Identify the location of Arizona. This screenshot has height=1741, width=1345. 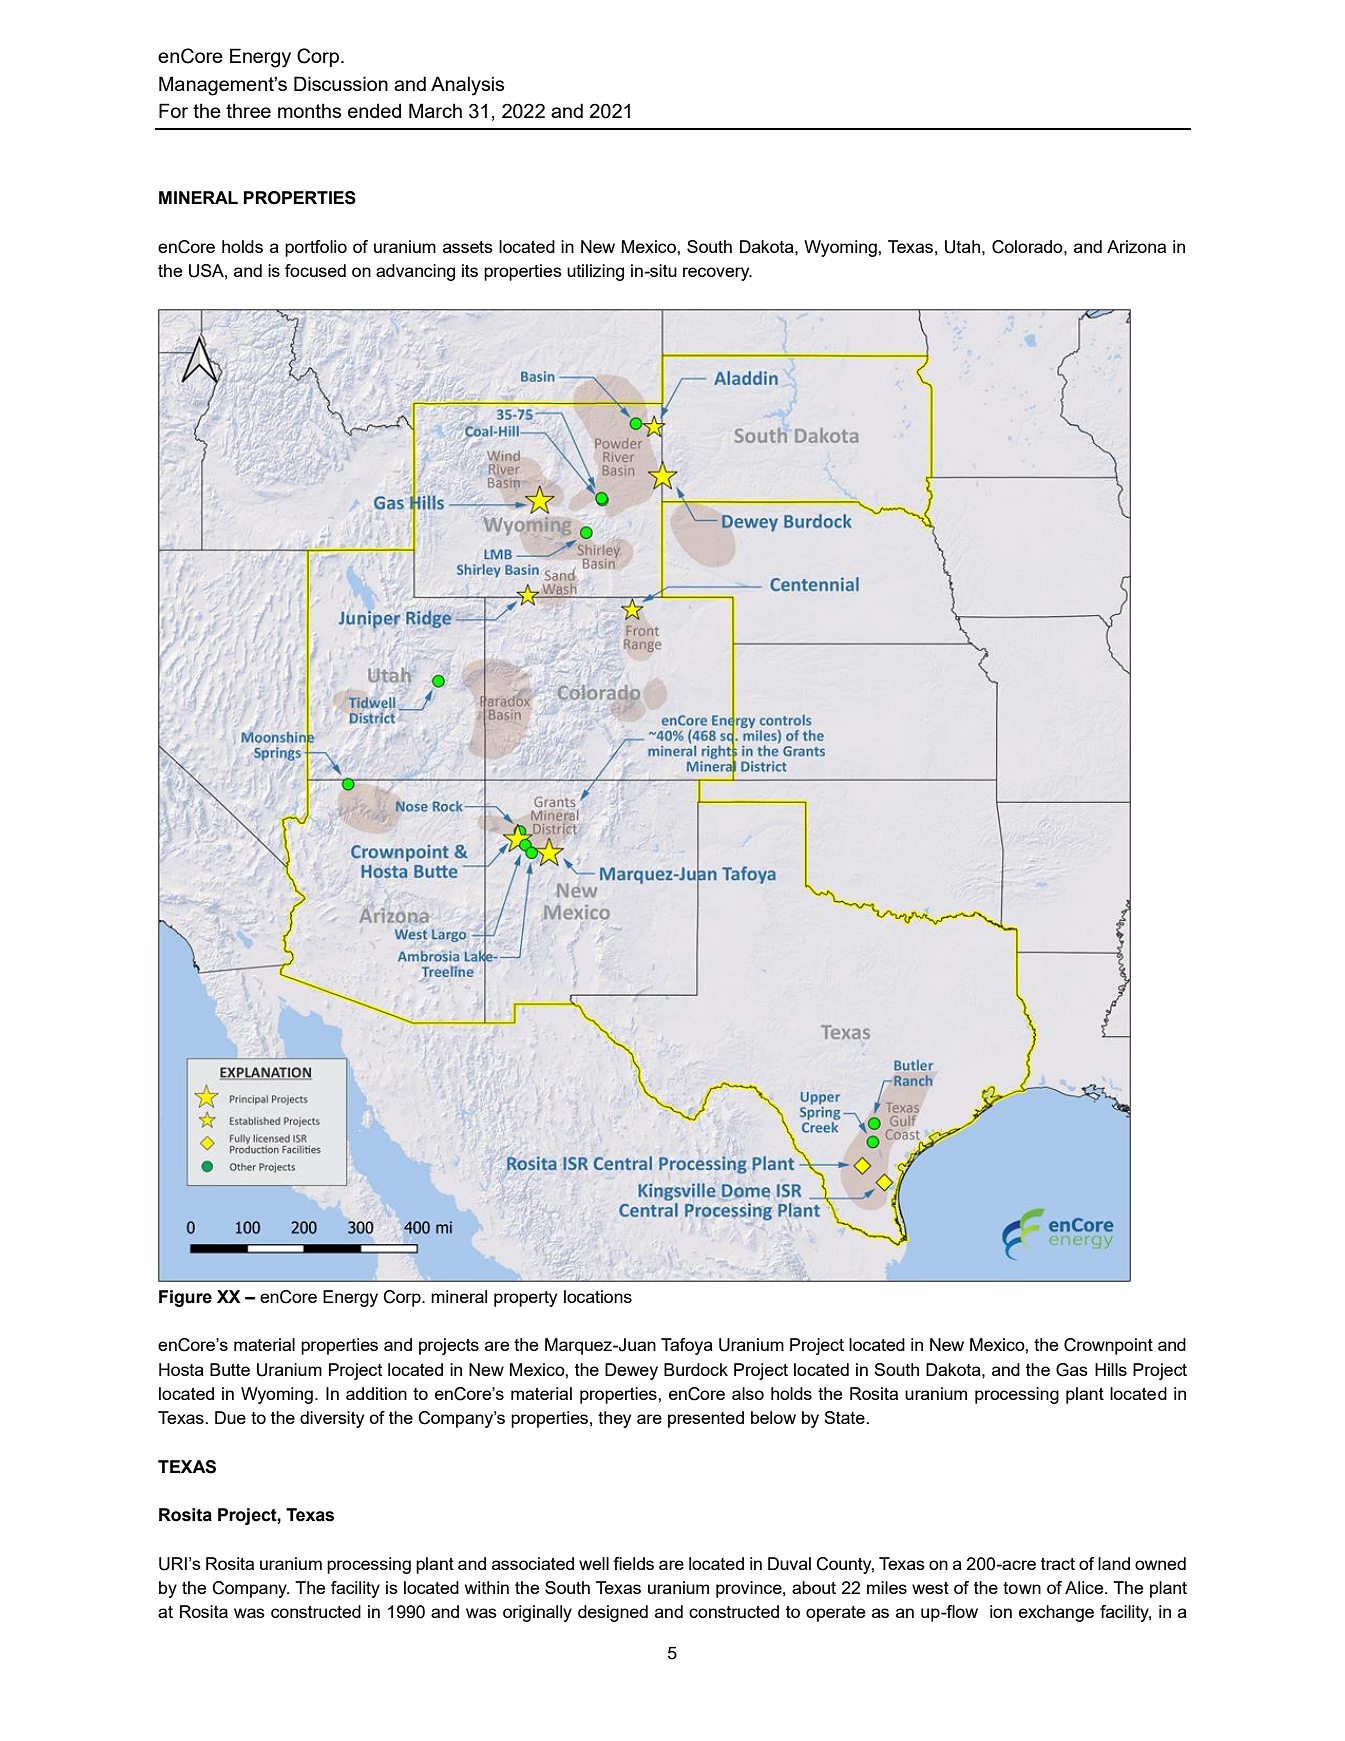
(1136, 246).
